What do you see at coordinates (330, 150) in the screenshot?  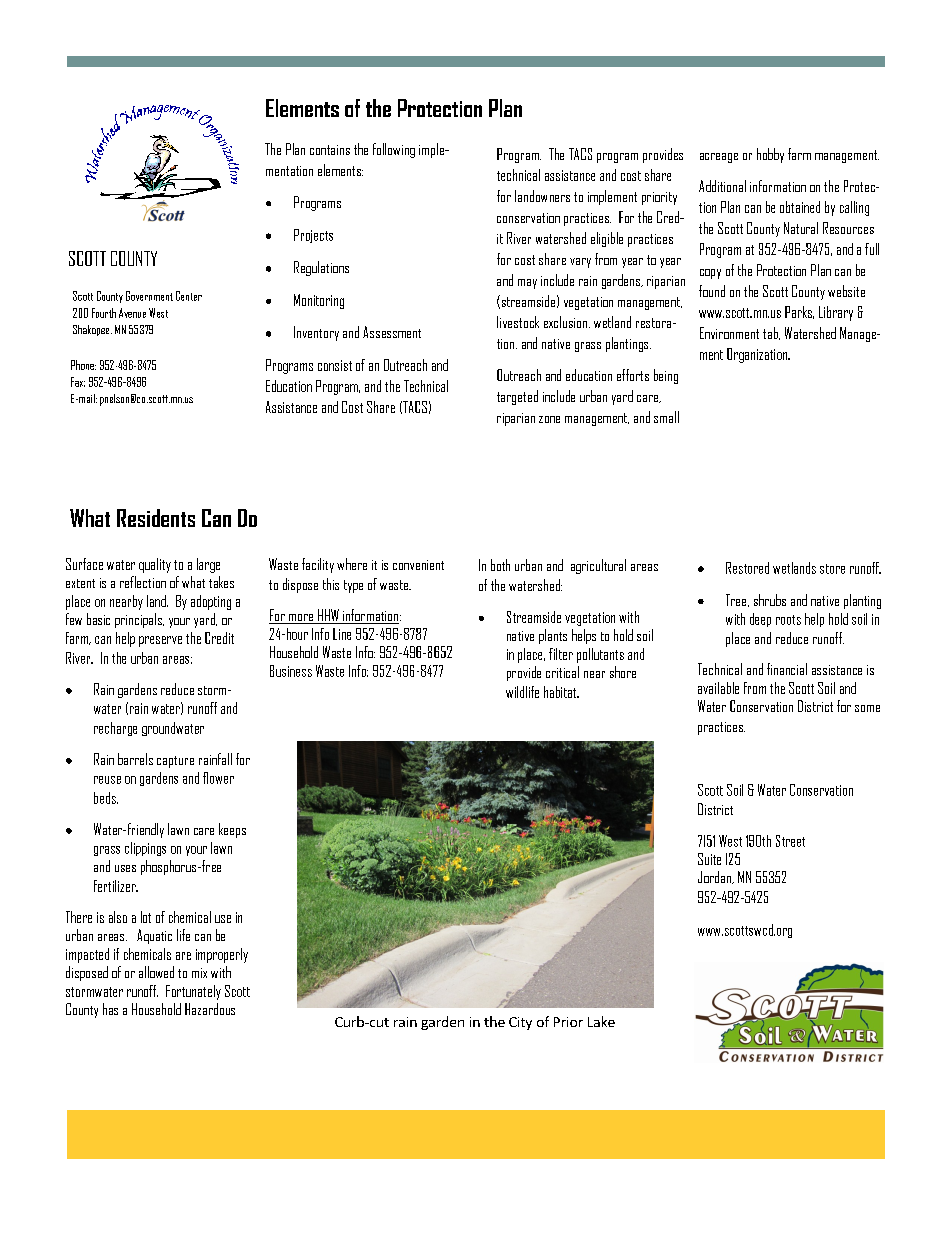 I see `contains` at bounding box center [330, 150].
